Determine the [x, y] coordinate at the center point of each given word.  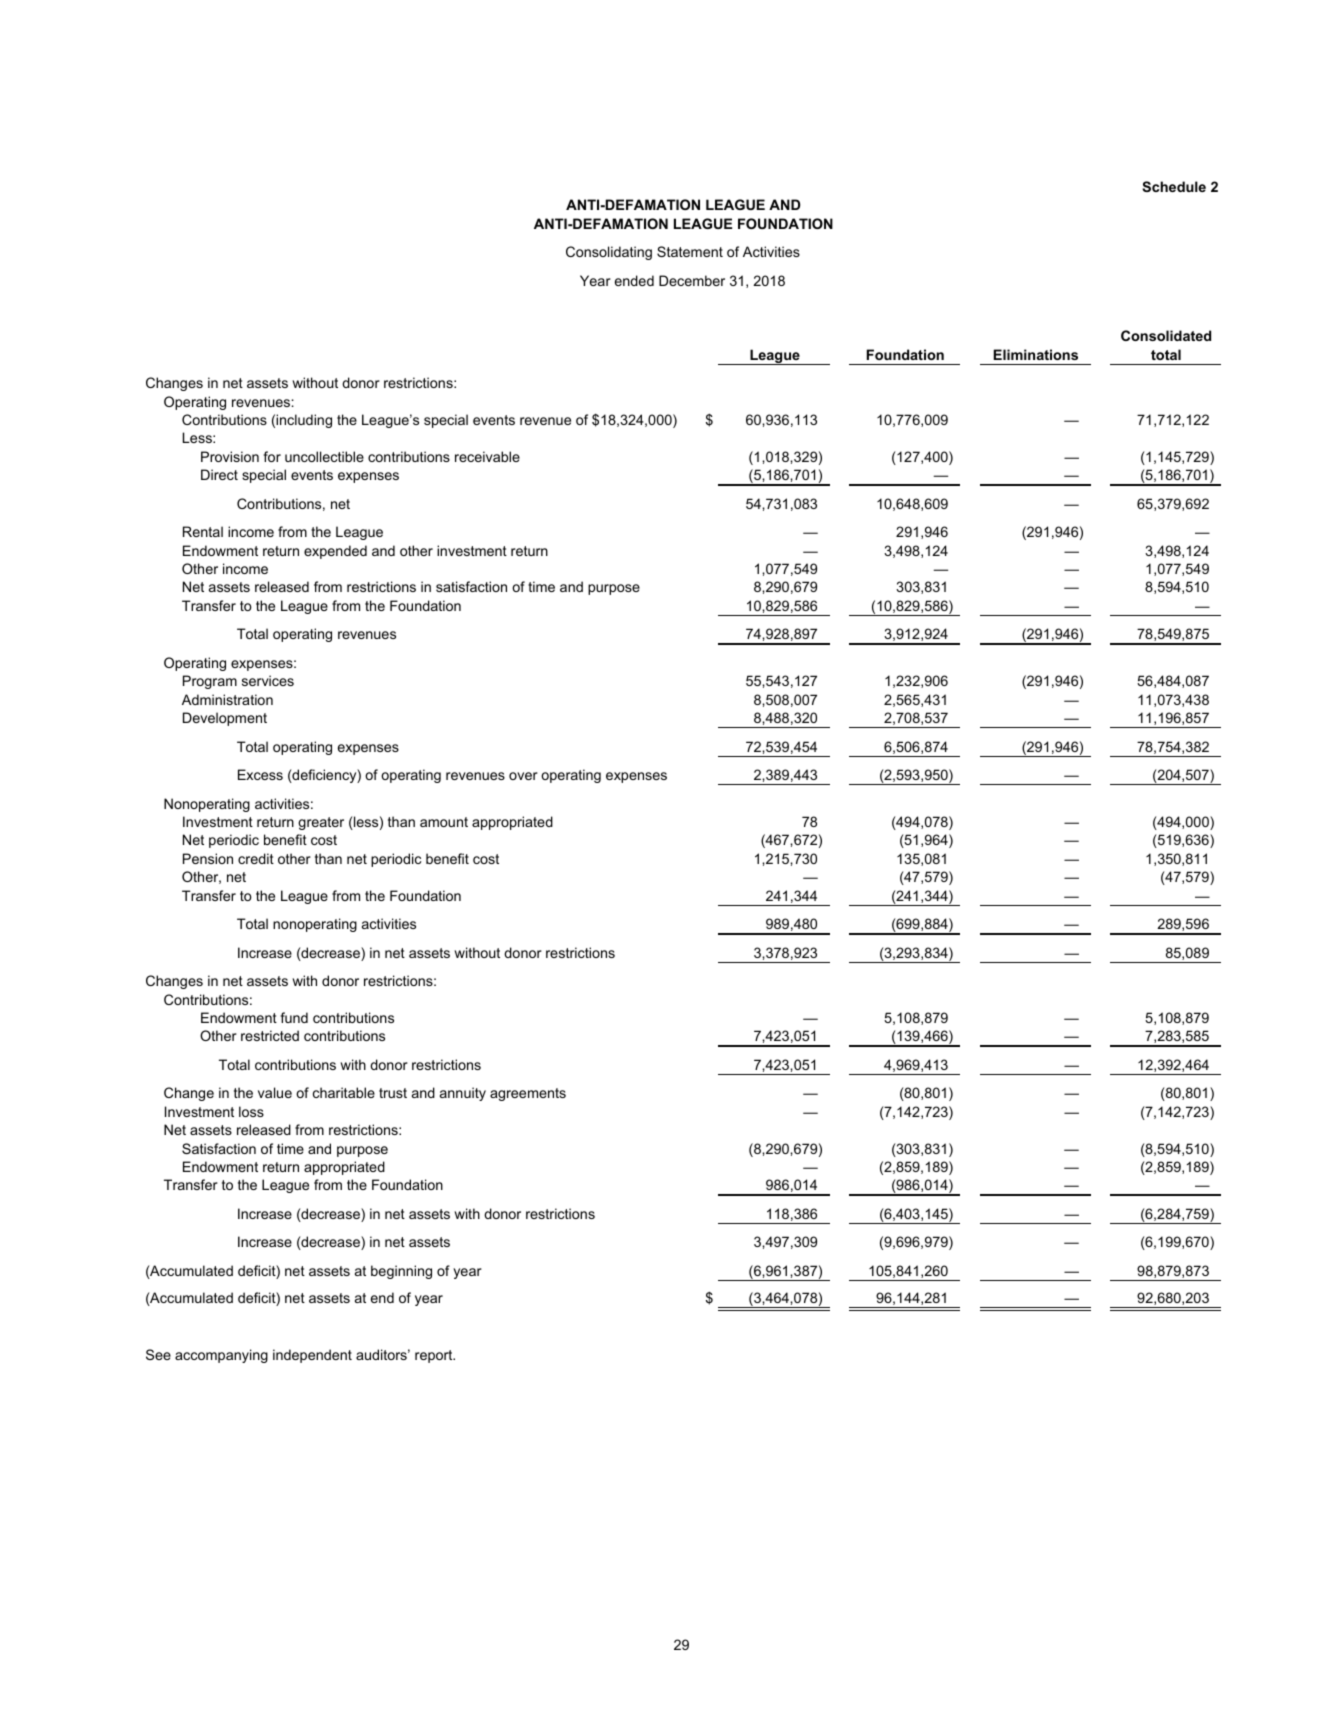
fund [294, 1017]
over [523, 776]
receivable [487, 456]
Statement [690, 251]
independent [312, 1356]
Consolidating [609, 253]
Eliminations [1035, 354]
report [435, 1356]
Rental [203, 531]
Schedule [1174, 186]
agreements [528, 1094]
